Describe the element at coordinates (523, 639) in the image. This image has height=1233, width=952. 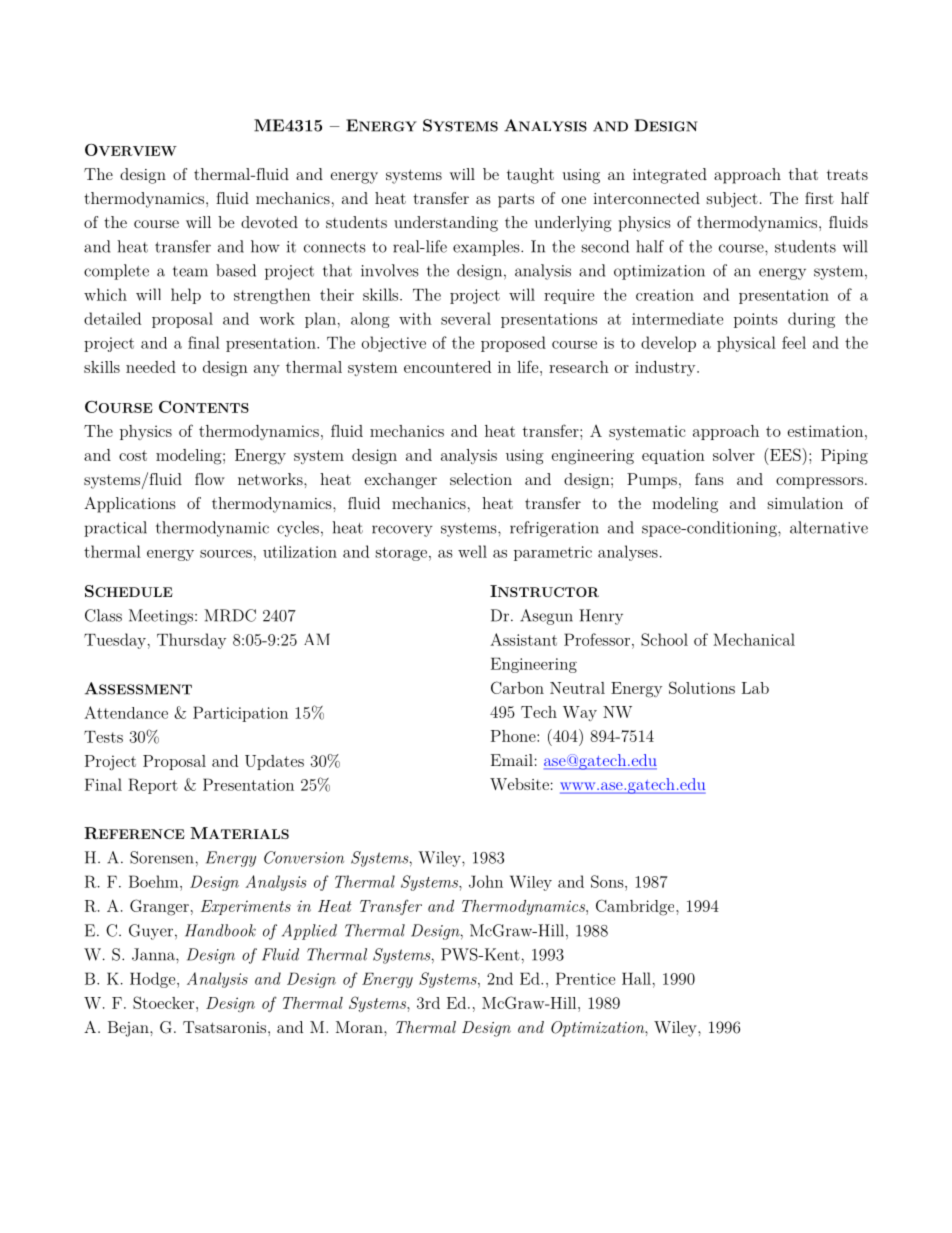
I see `Assistant` at that location.
